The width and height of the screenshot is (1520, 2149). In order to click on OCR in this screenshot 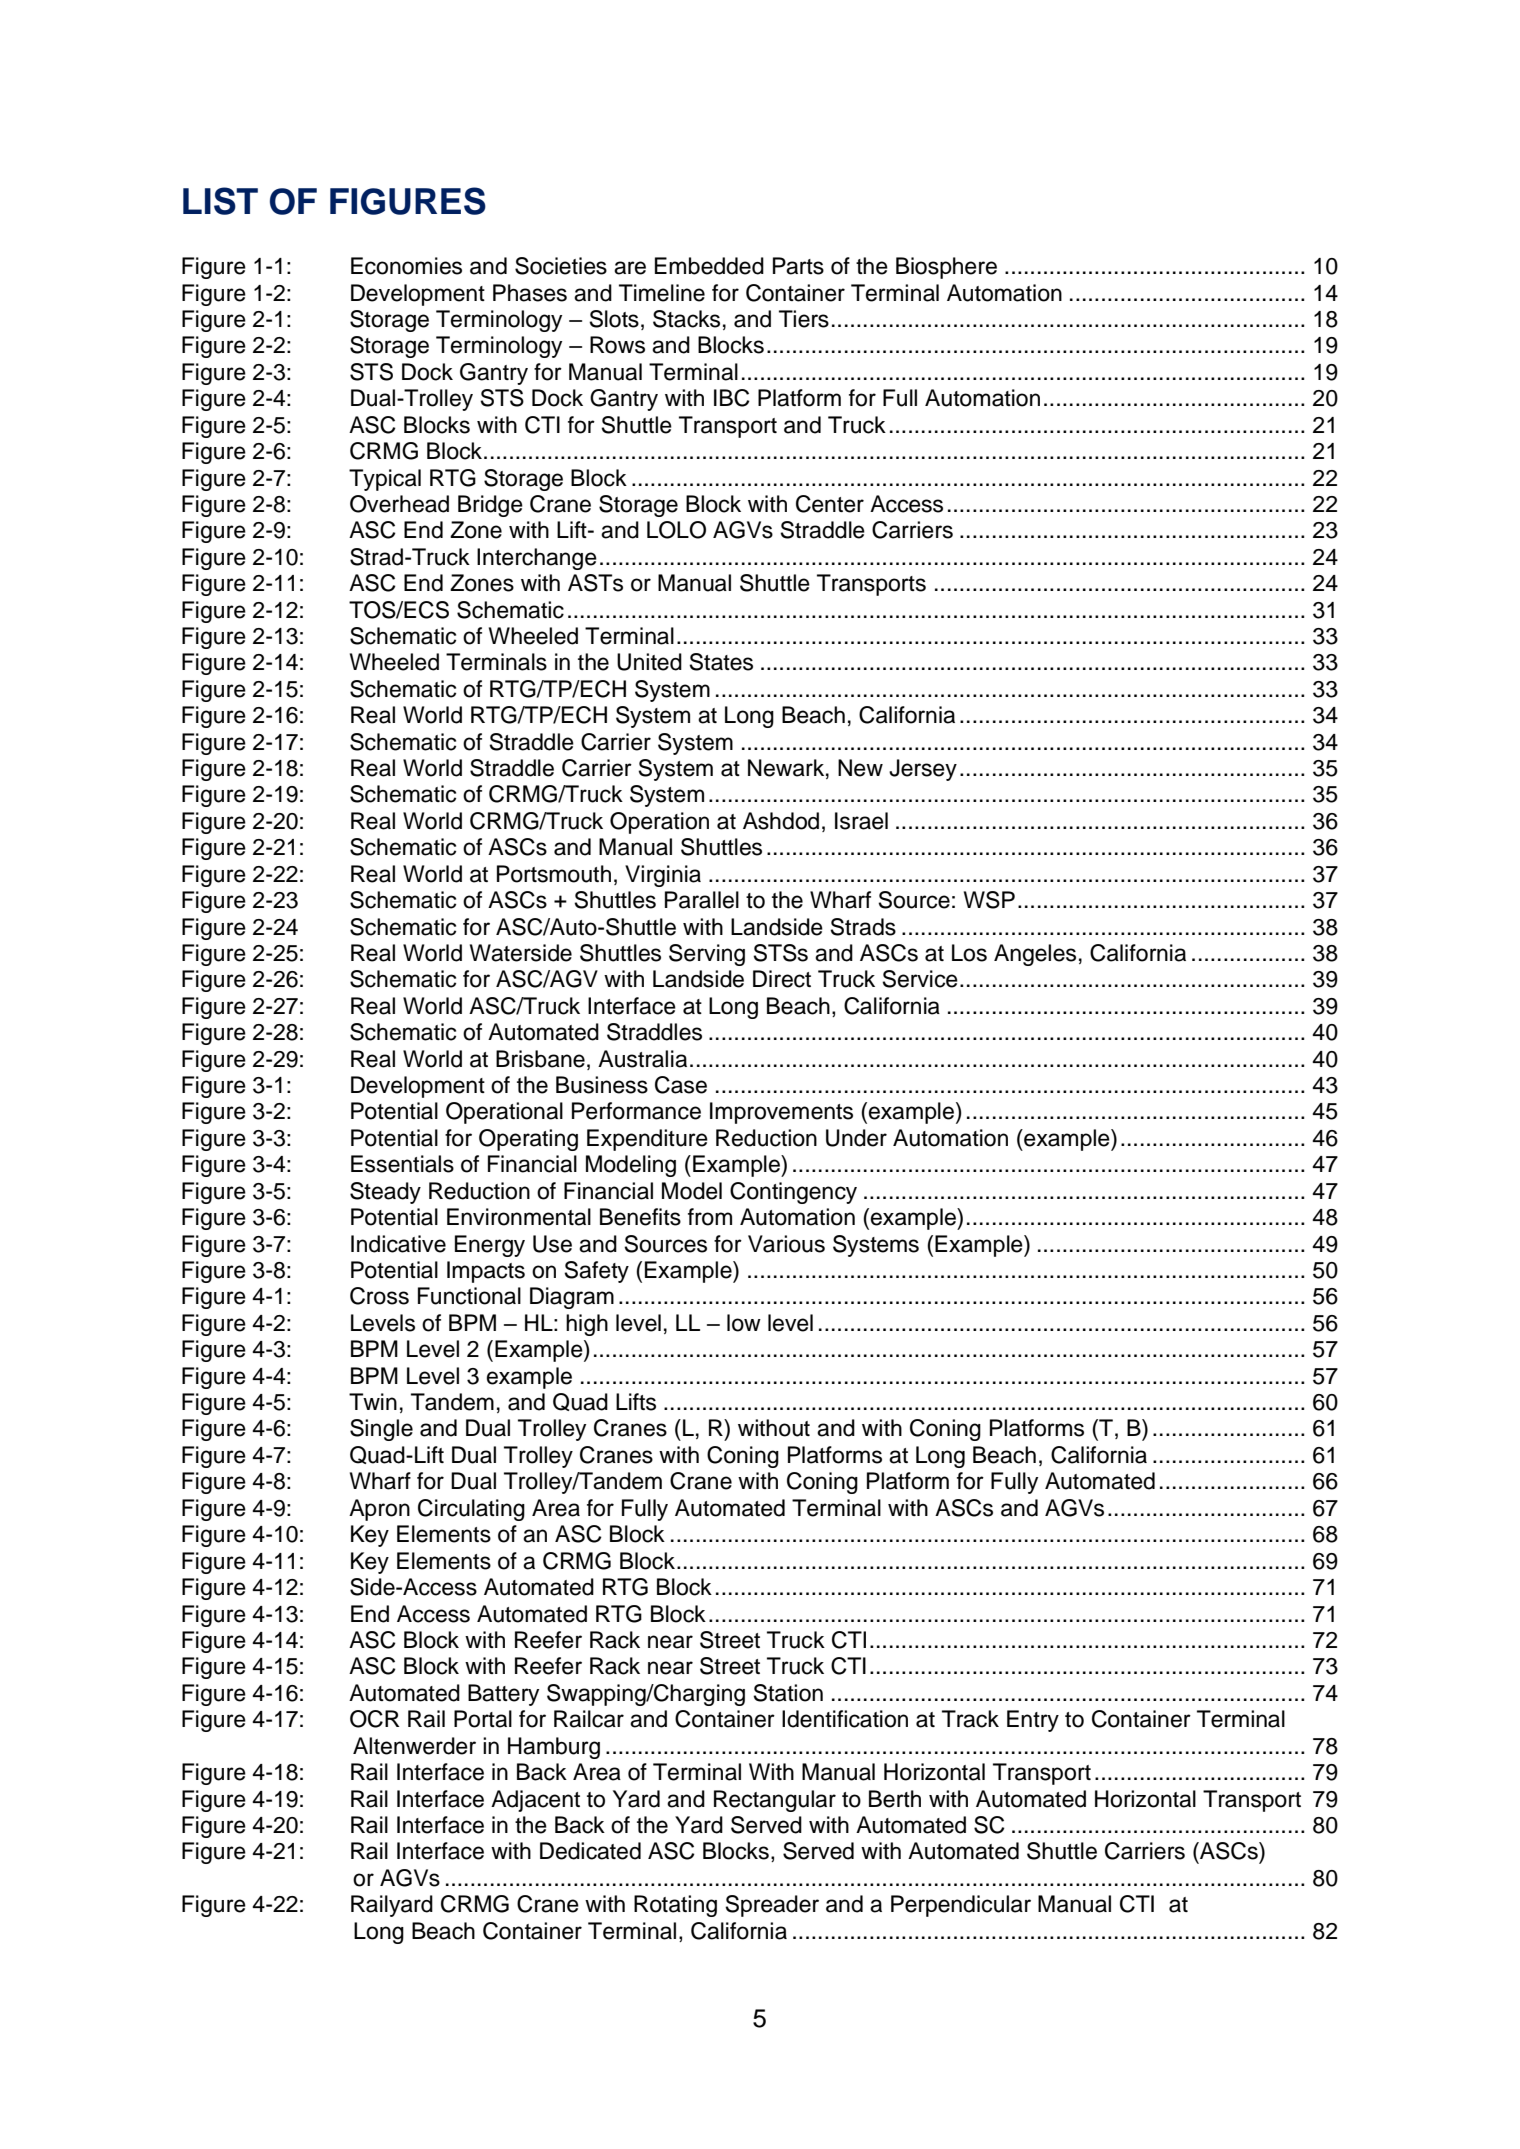, I will do `click(375, 1719)`.
